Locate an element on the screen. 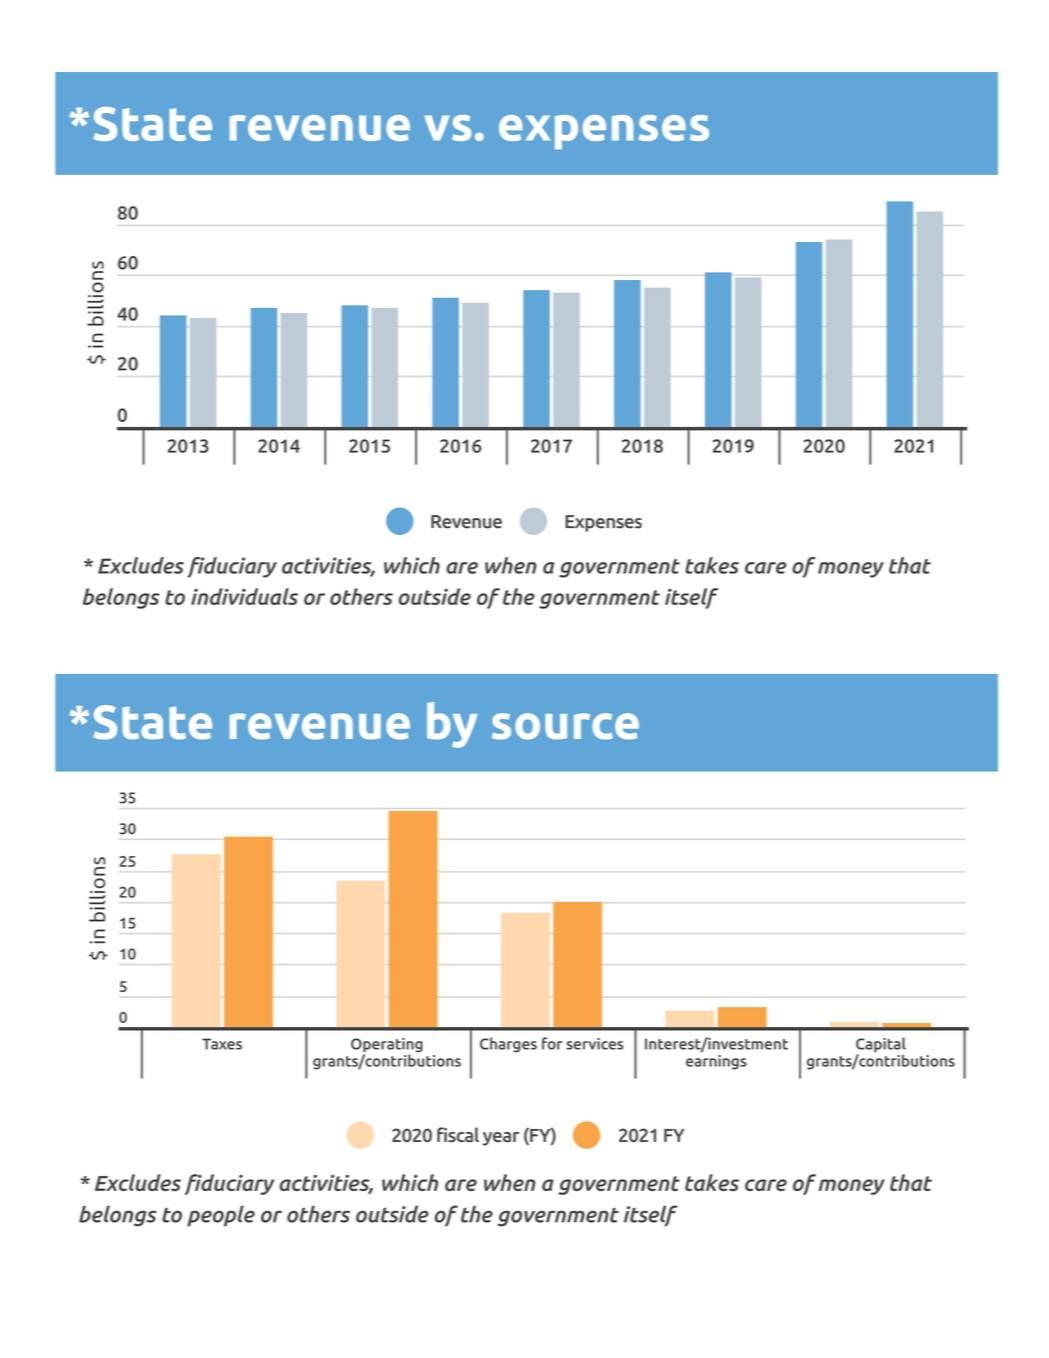 Image resolution: width=1049 pixels, height=1358 pixels. Taxes is located at coordinates (222, 1044).
